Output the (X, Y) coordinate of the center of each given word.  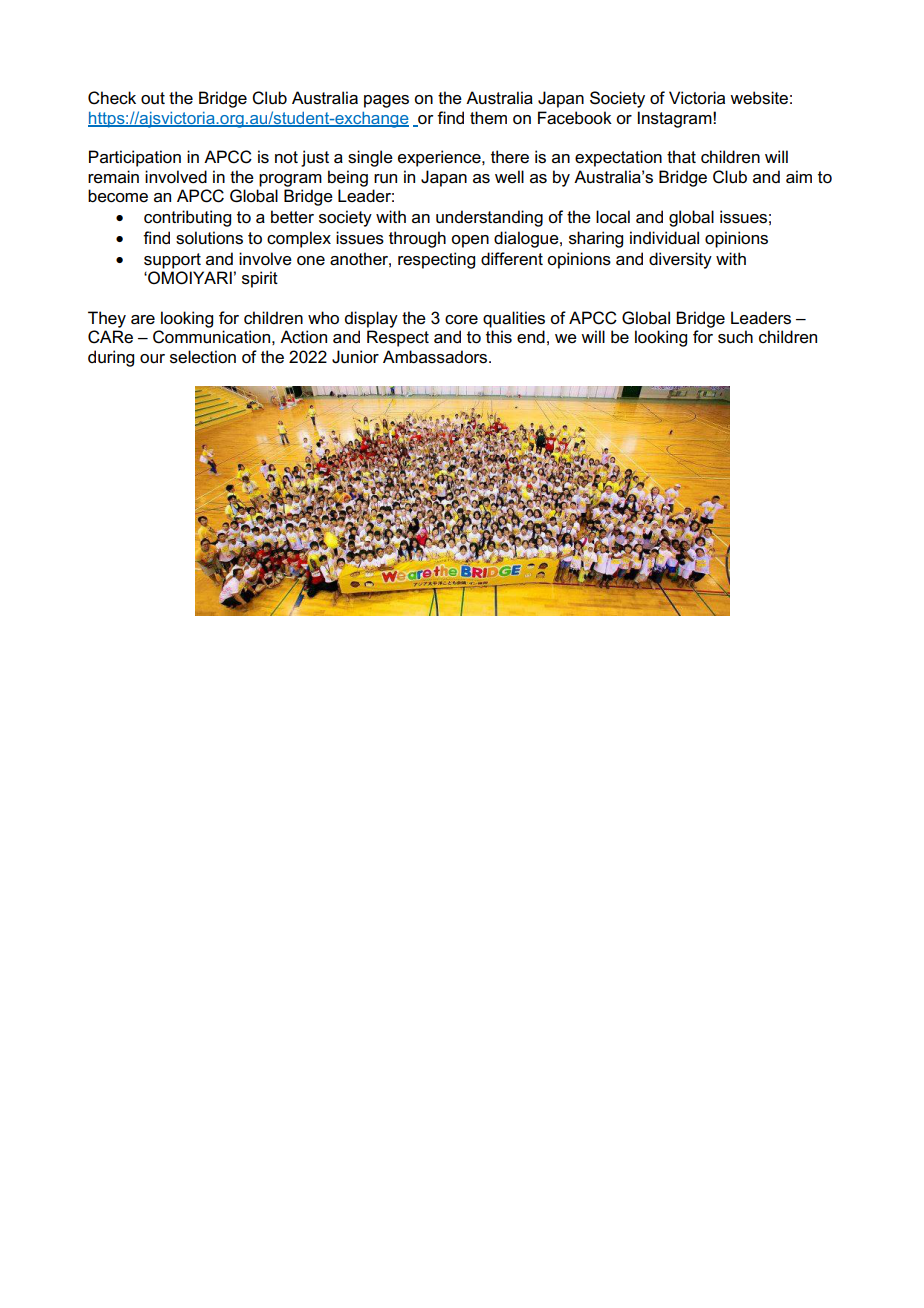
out (153, 98)
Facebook (575, 118)
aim (799, 177)
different (512, 259)
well (509, 177)
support (172, 261)
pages (386, 101)
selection (203, 357)
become (118, 196)
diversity (680, 260)
